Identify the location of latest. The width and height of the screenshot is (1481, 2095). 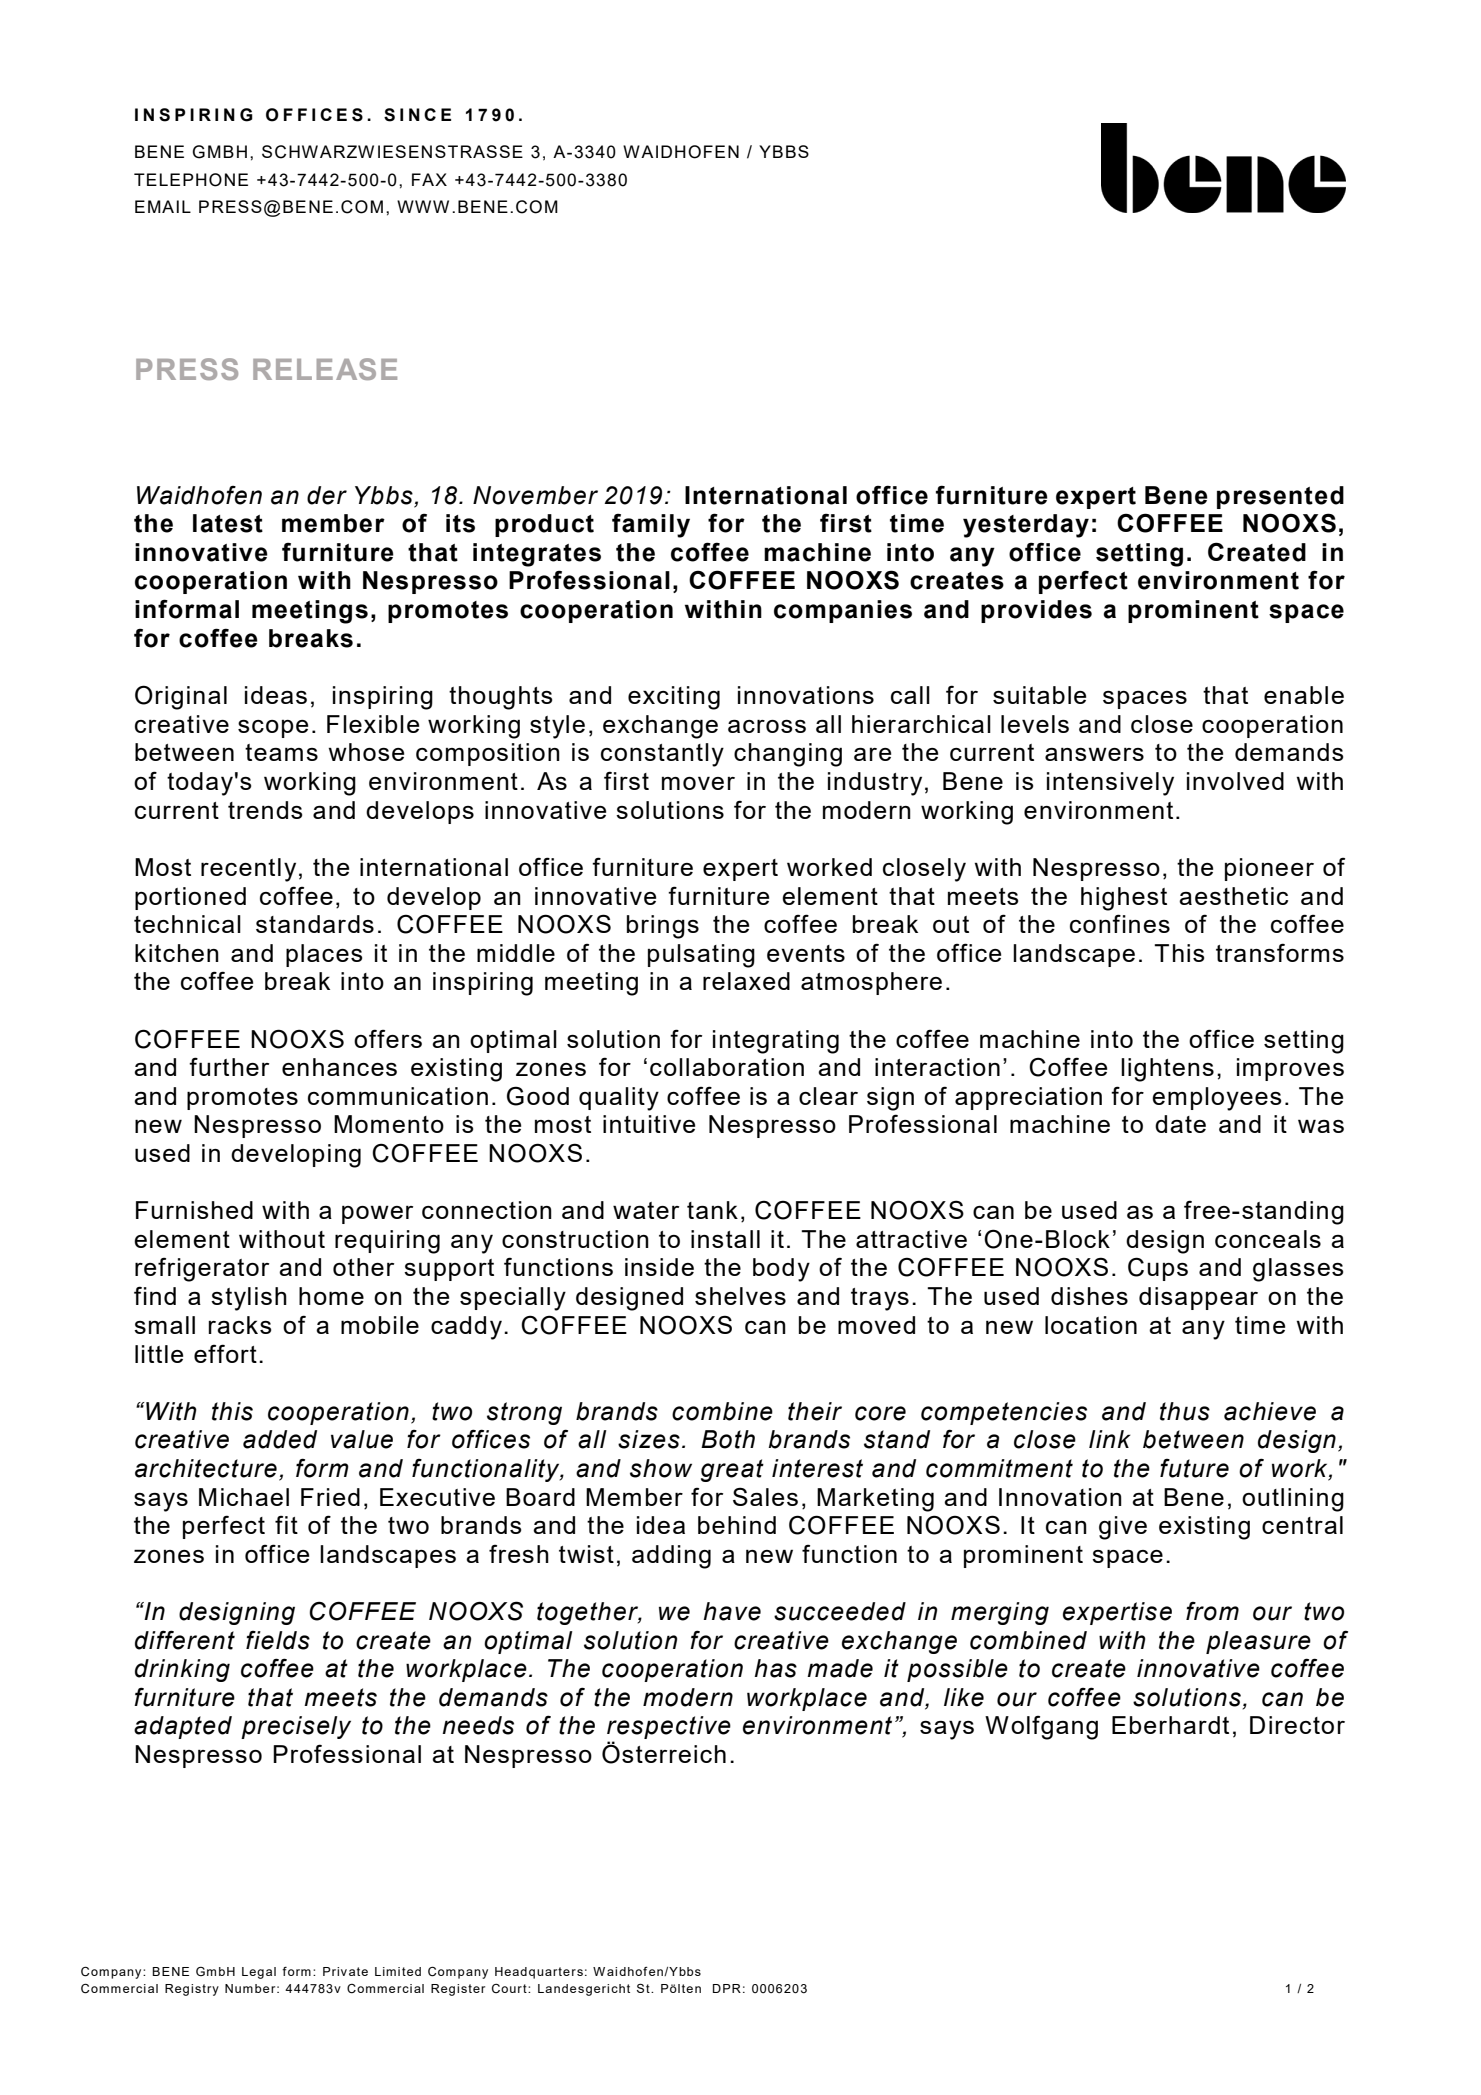
(228, 523).
